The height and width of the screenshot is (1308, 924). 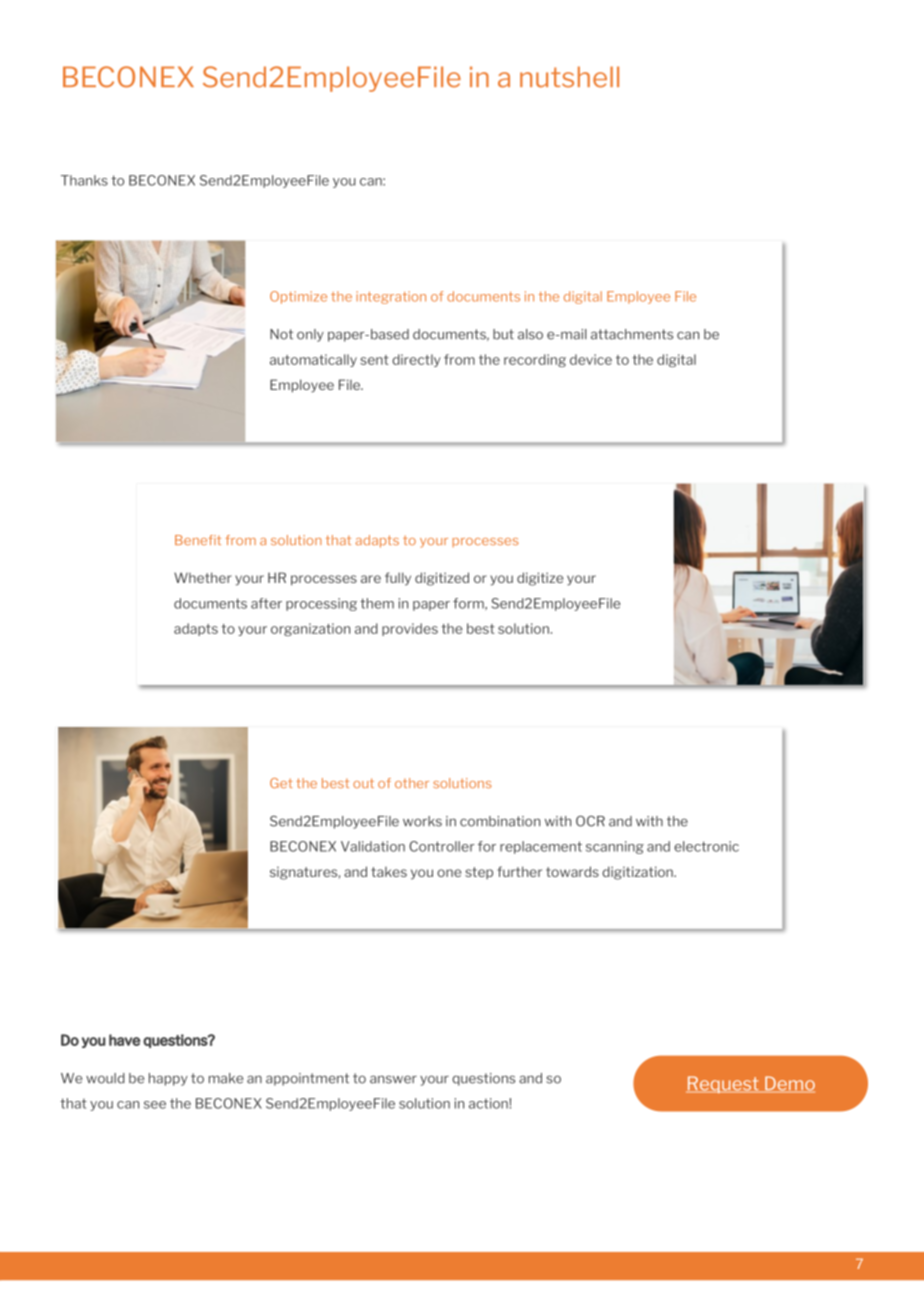 What do you see at coordinates (410, 629) in the screenshot?
I see `provides` at bounding box center [410, 629].
